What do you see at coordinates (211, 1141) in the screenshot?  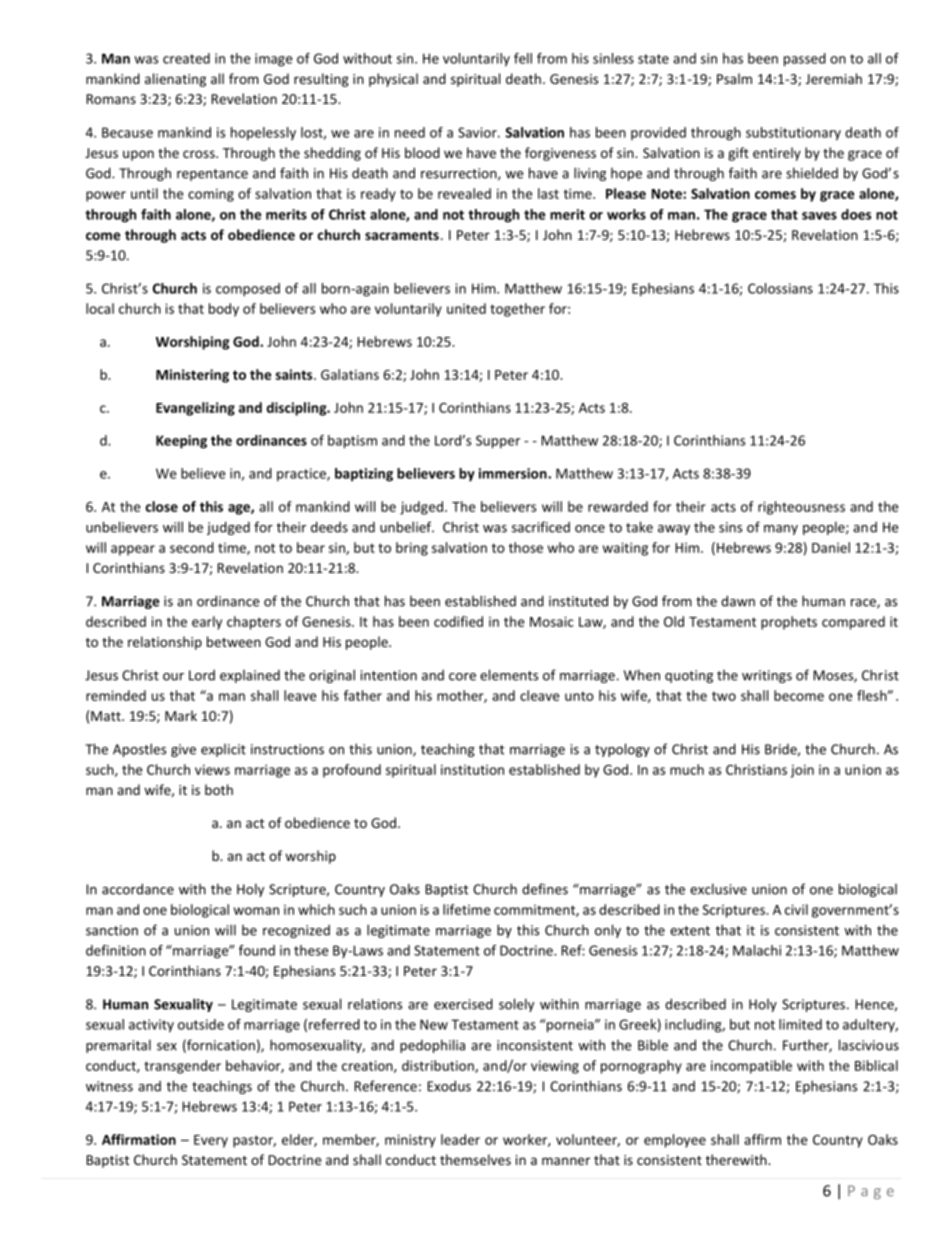 I see `Every` at bounding box center [211, 1141].
